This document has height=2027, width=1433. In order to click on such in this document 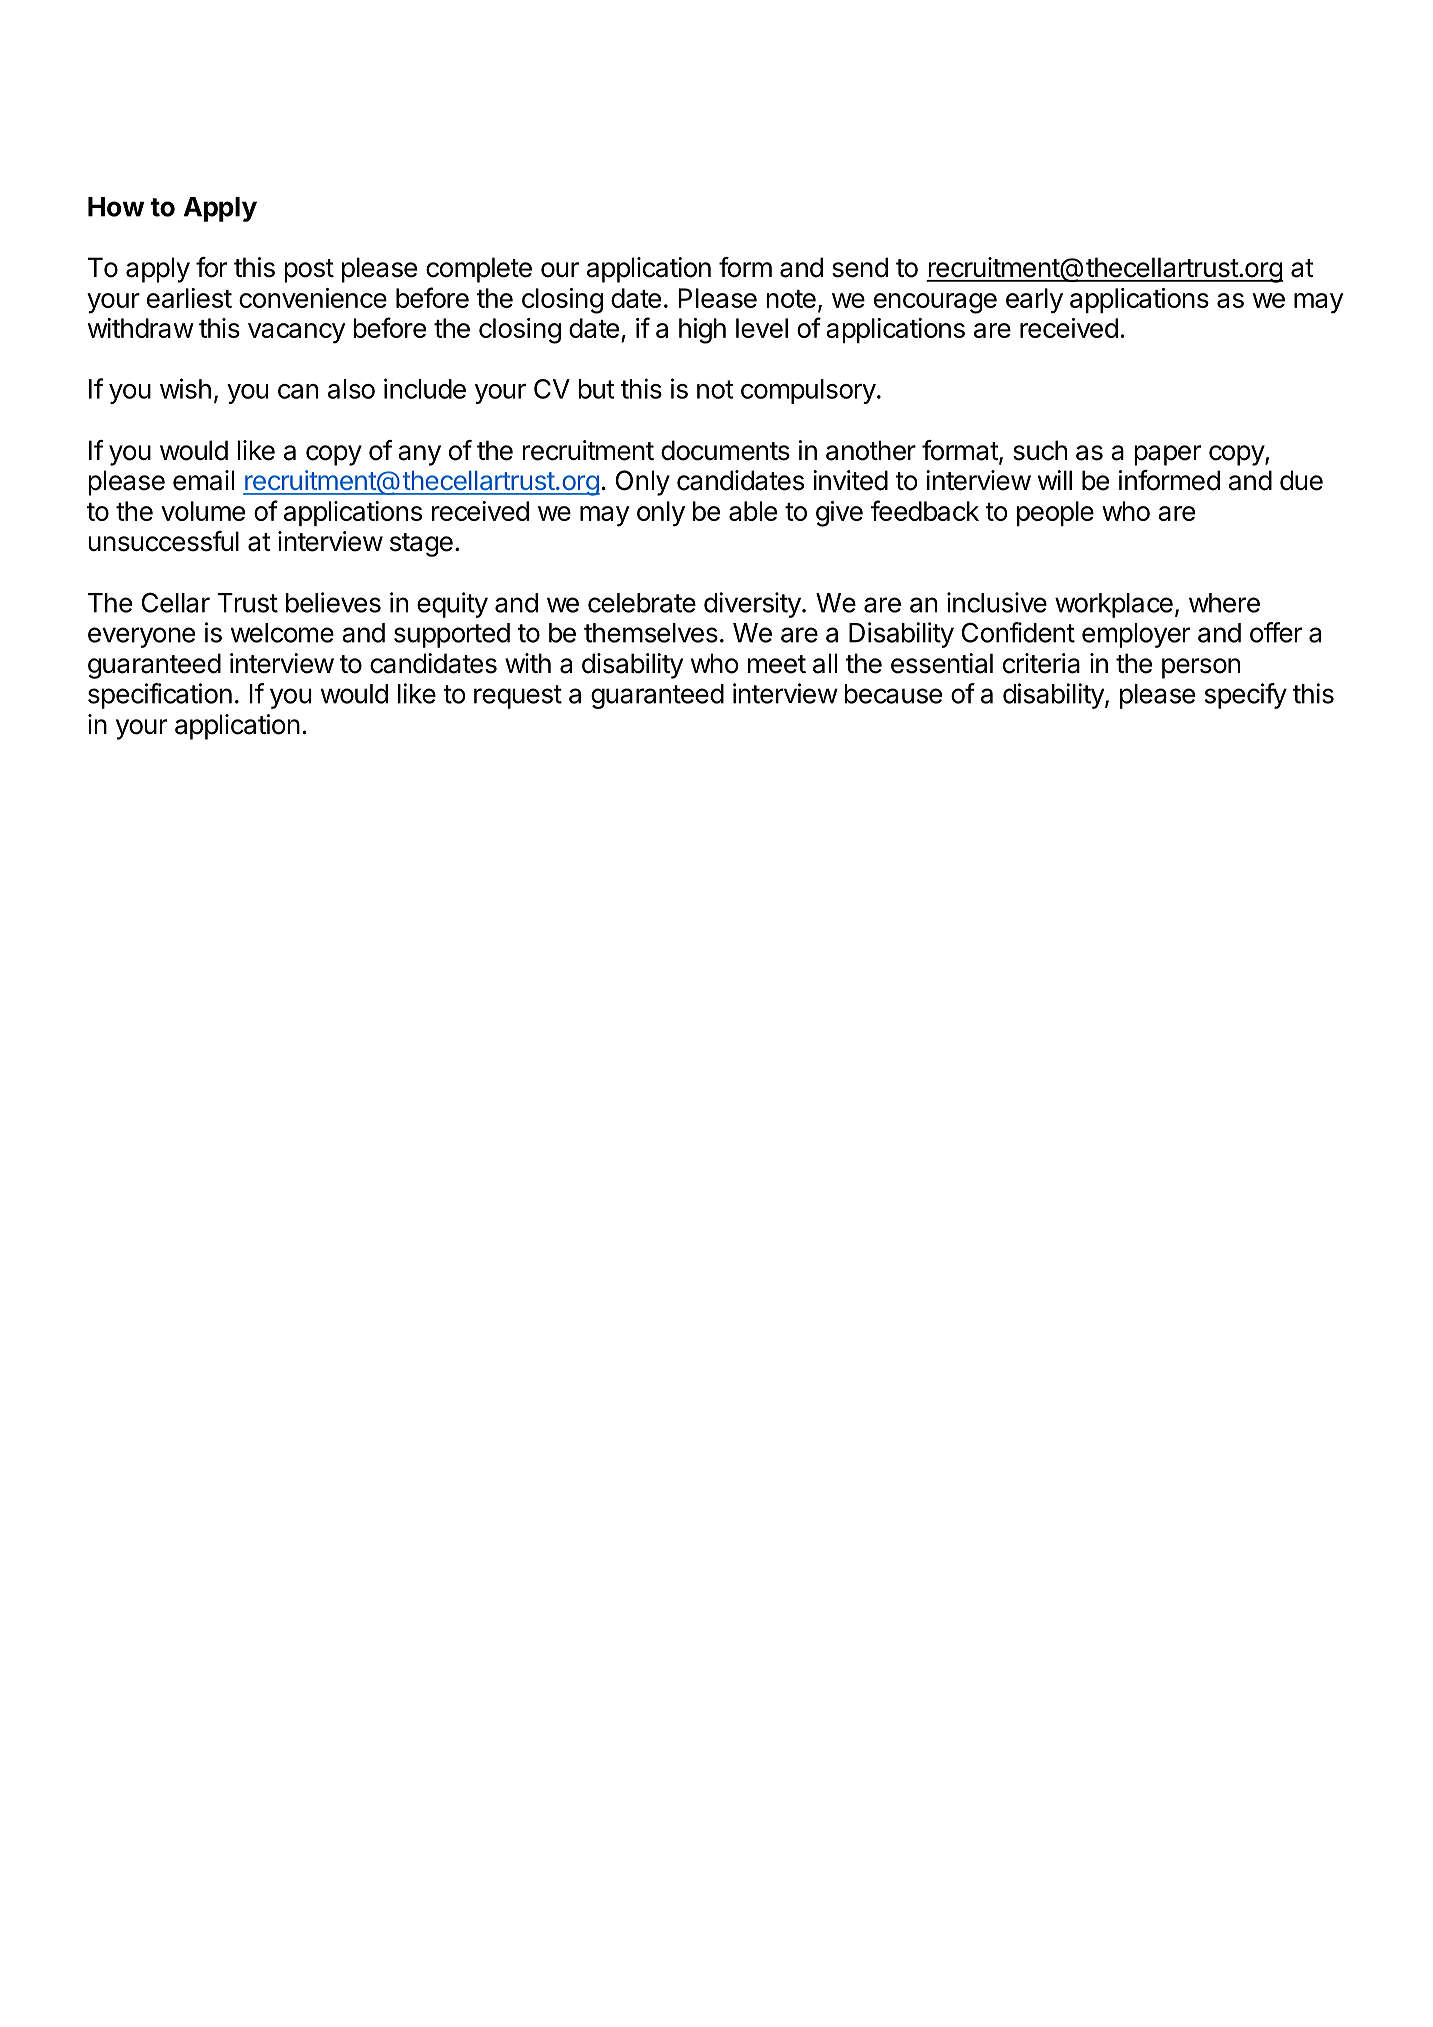, I will do `click(1040, 450)`.
